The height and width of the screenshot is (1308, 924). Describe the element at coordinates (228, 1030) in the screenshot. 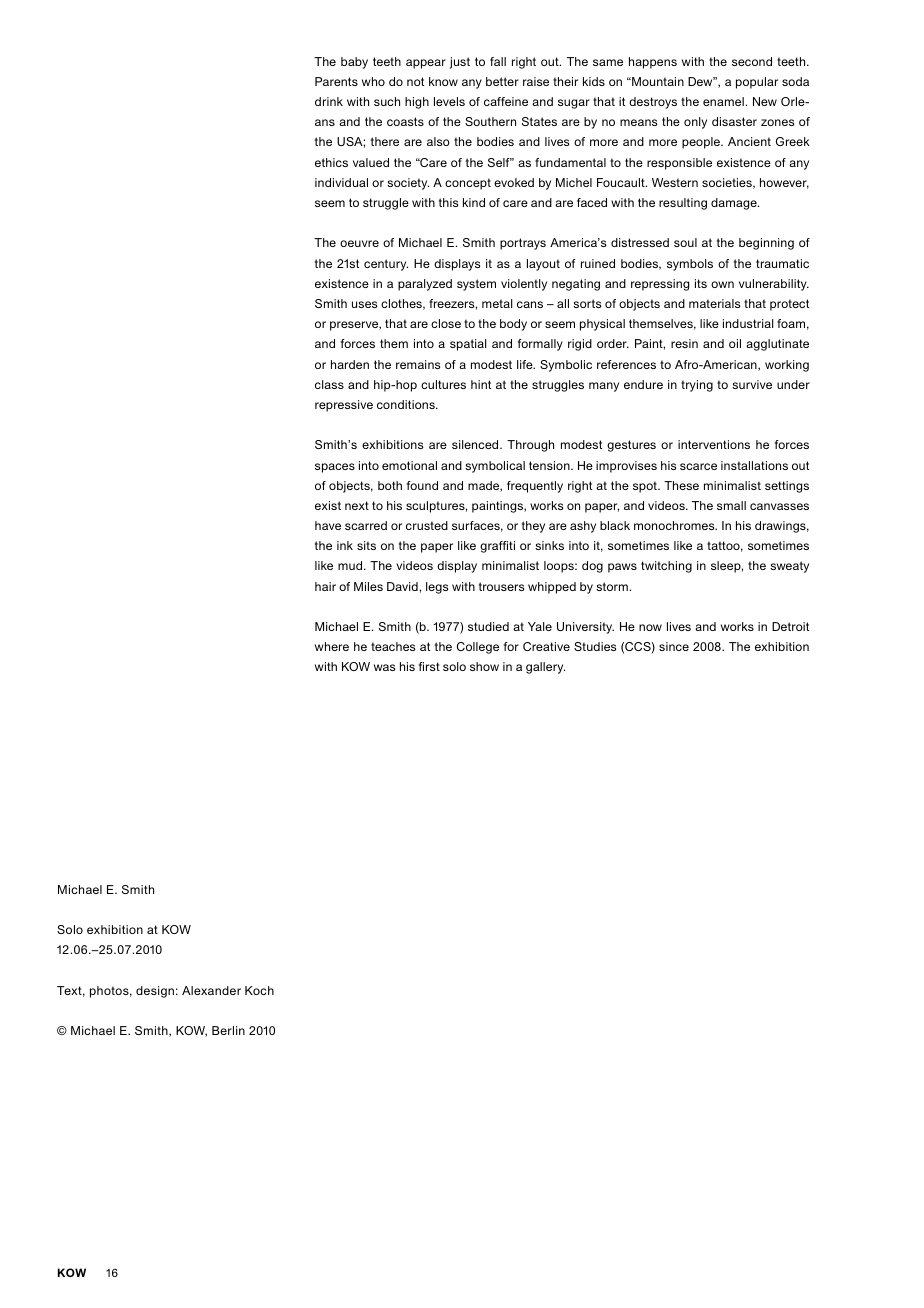

I see `Berlin` at that location.
